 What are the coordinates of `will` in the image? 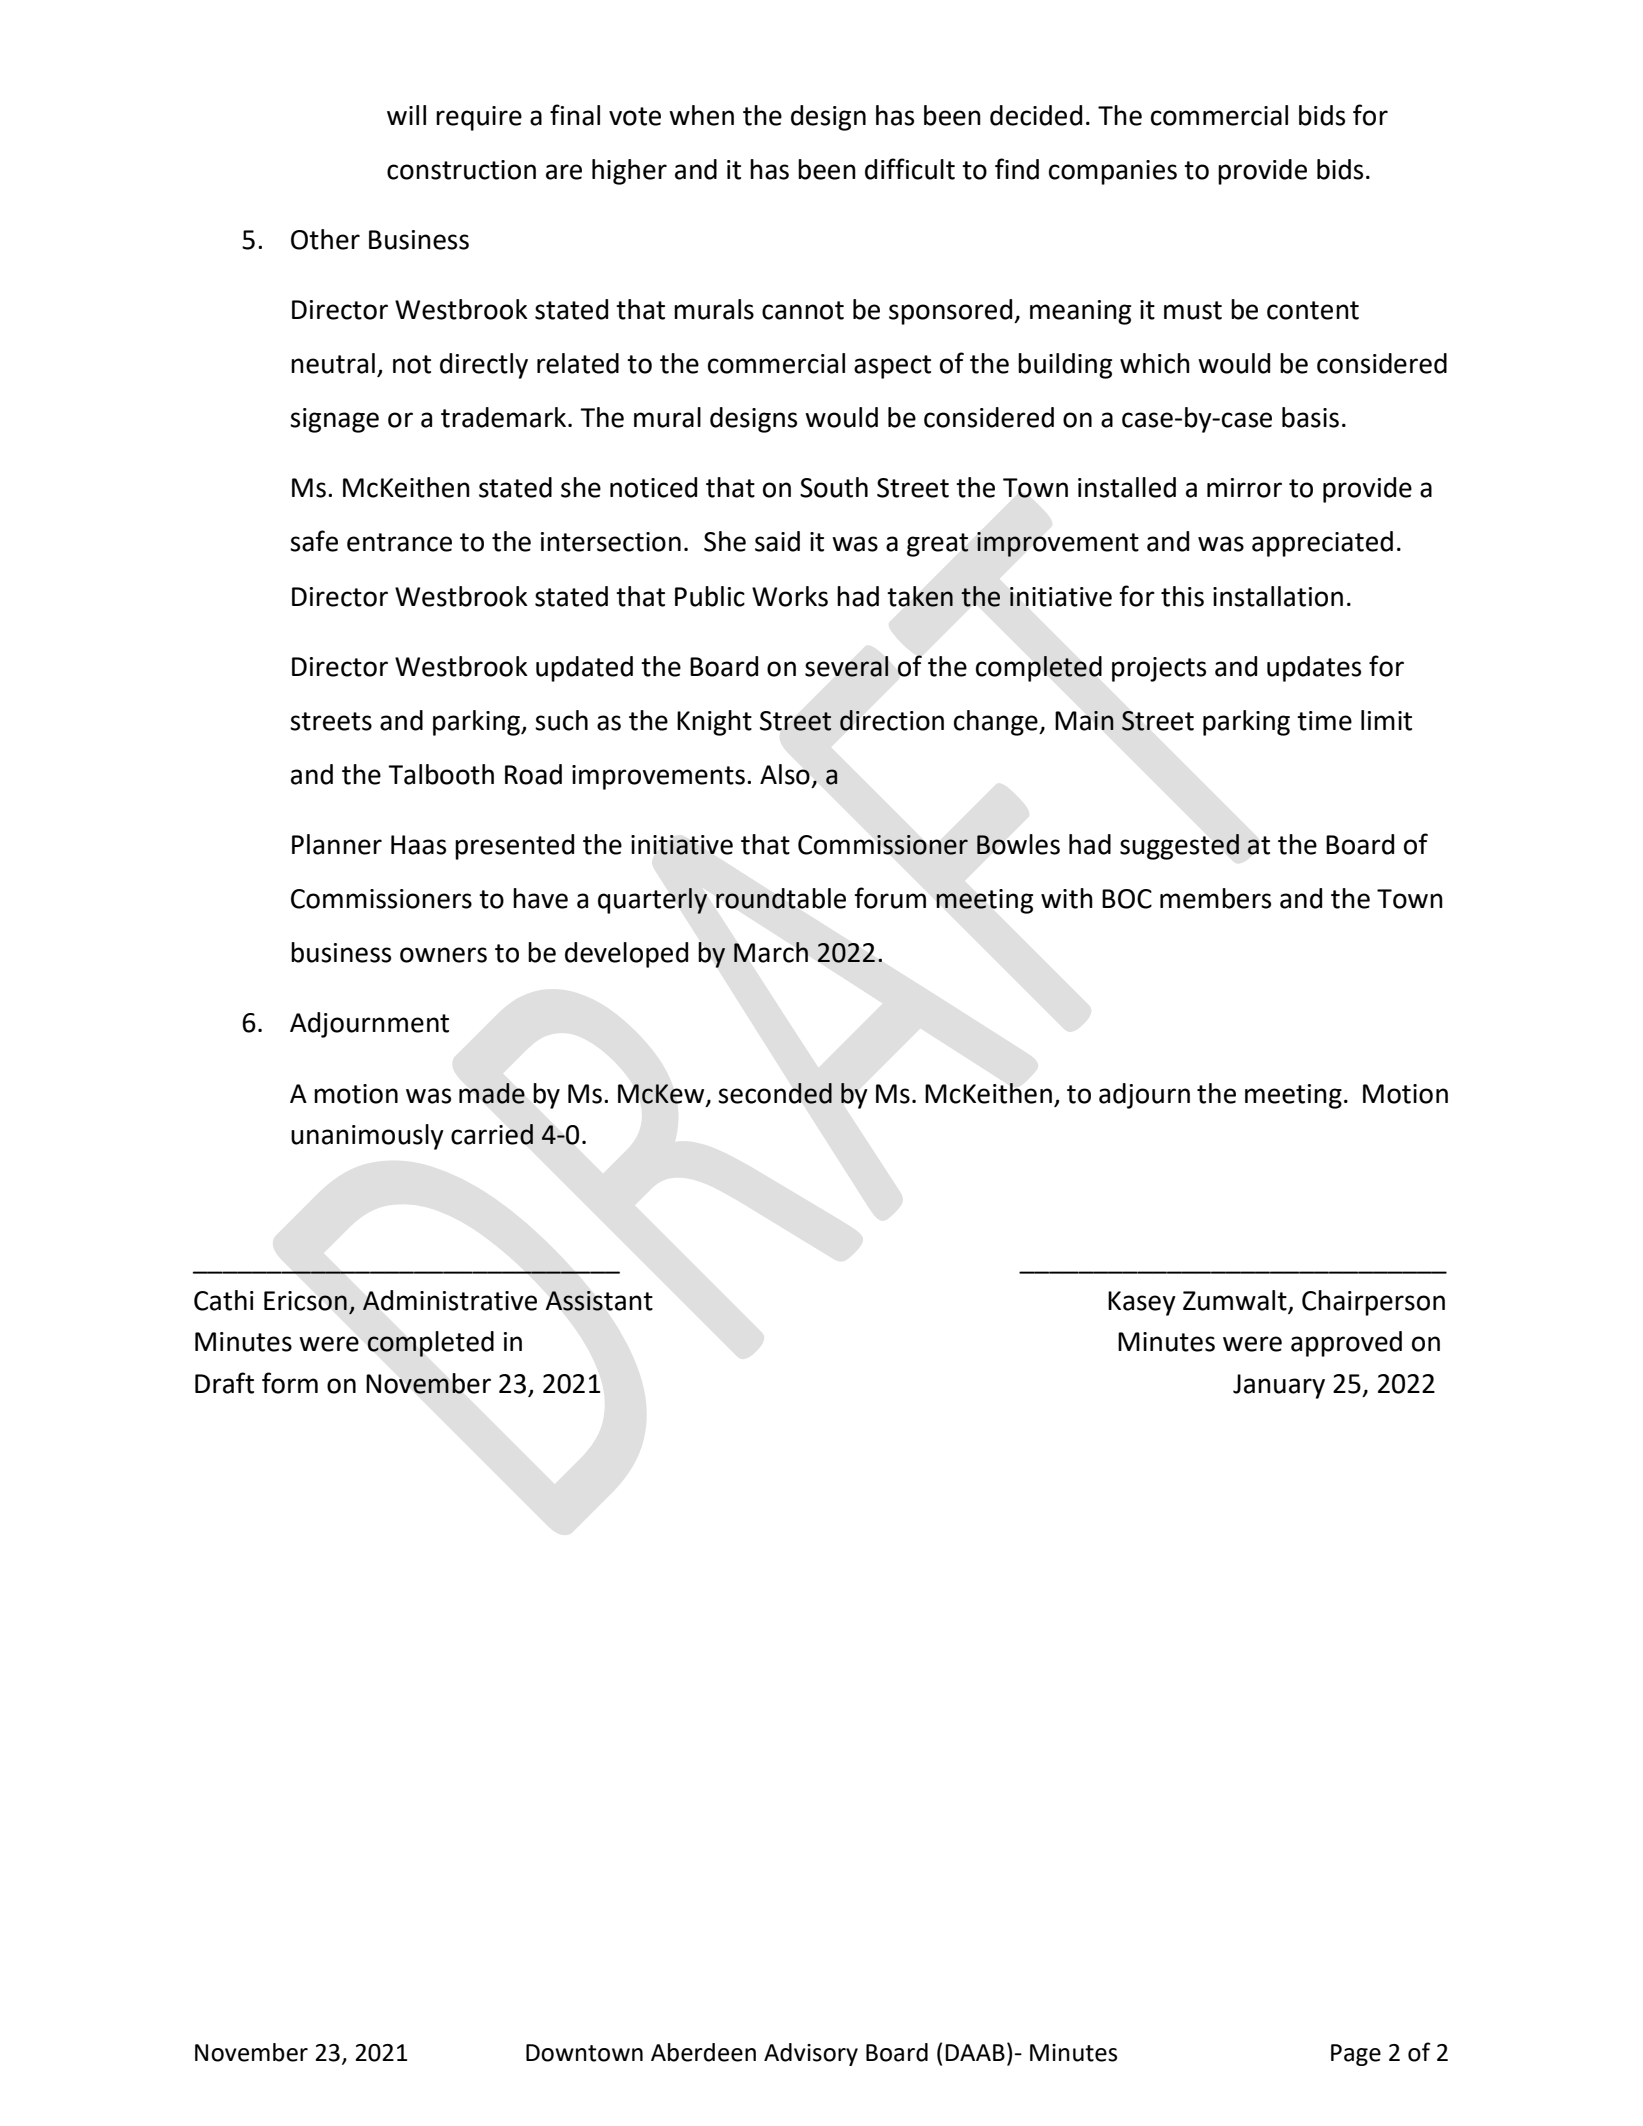 It's located at (406, 115).
